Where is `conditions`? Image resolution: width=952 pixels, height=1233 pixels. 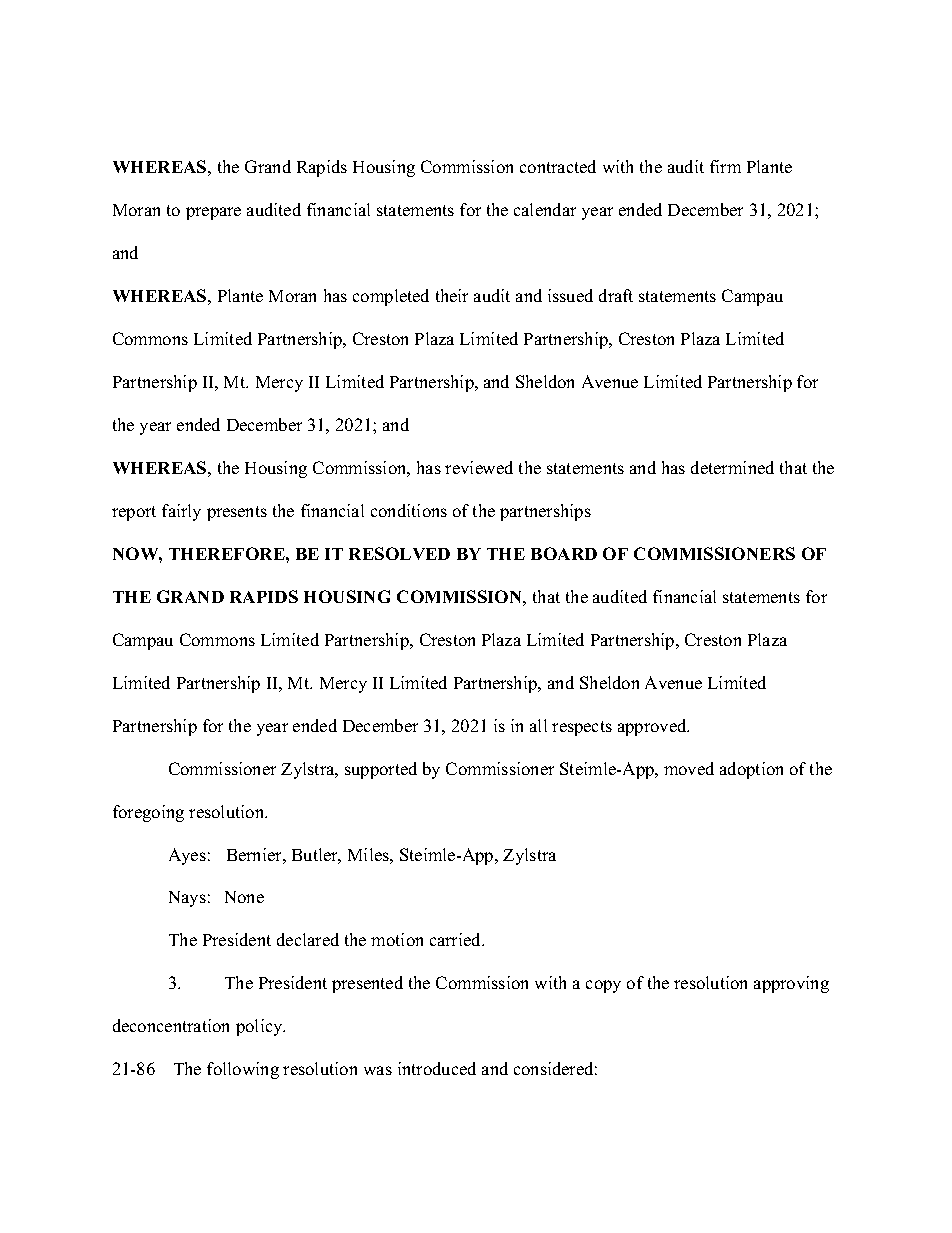 conditions is located at coordinates (409, 510).
